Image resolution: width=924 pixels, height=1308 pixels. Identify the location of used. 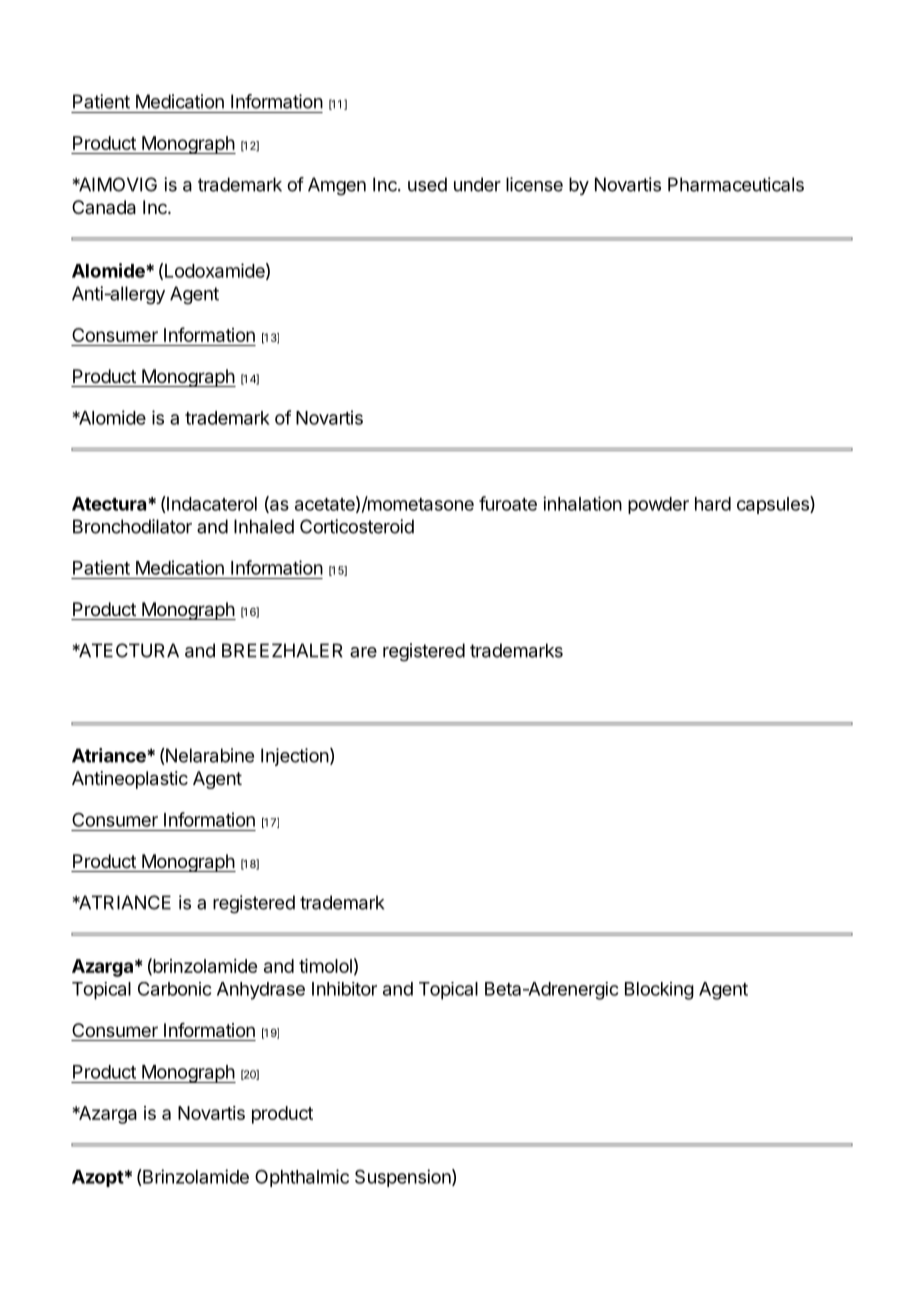
(427, 184).
